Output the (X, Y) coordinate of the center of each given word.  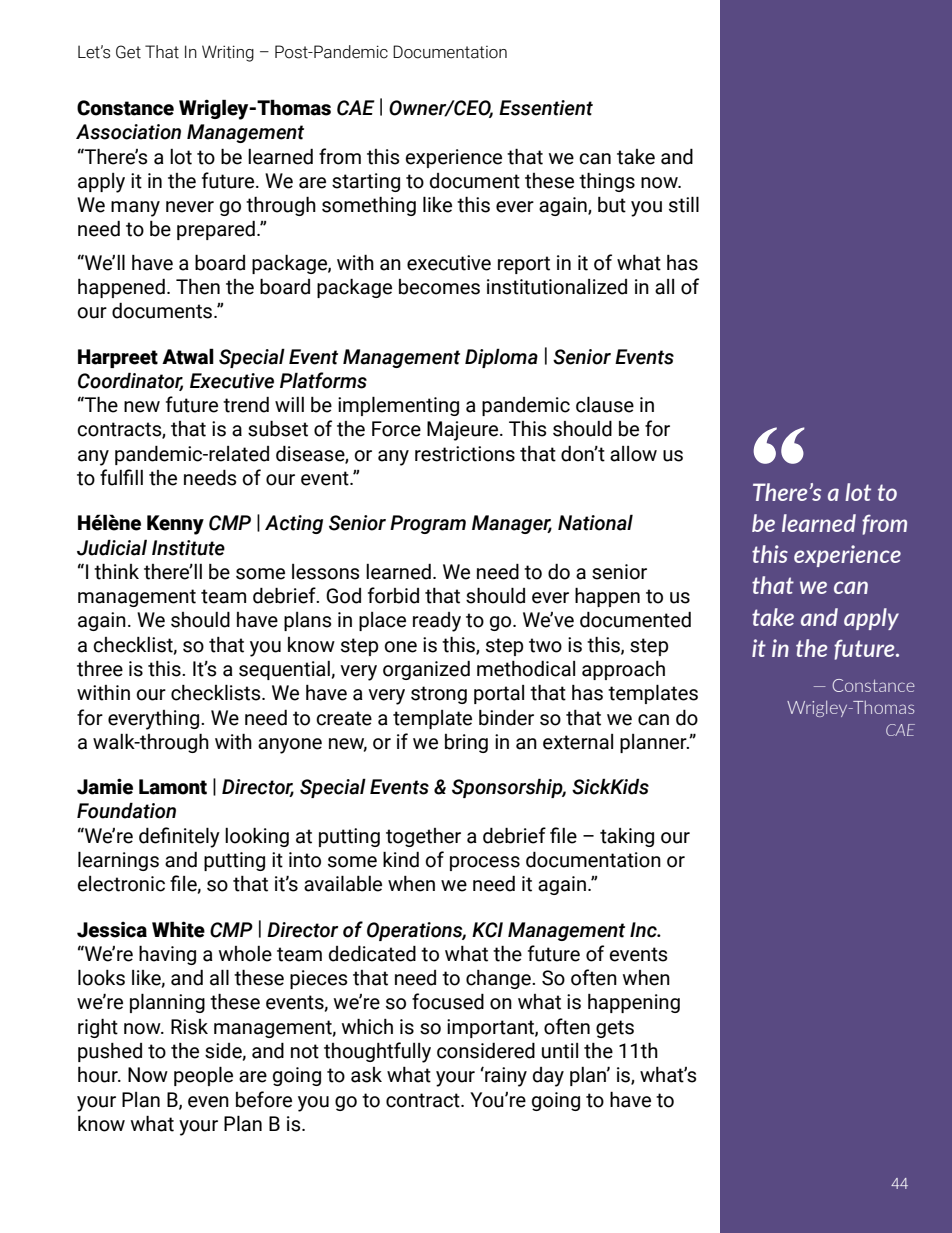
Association (128, 132)
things (607, 182)
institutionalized (557, 287)
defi (154, 835)
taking (627, 837)
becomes (439, 287)
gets (615, 1029)
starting (366, 182)
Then (198, 287)
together (423, 837)
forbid (393, 595)
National (595, 522)
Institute (188, 548)
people (203, 1076)
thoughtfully (377, 1052)
